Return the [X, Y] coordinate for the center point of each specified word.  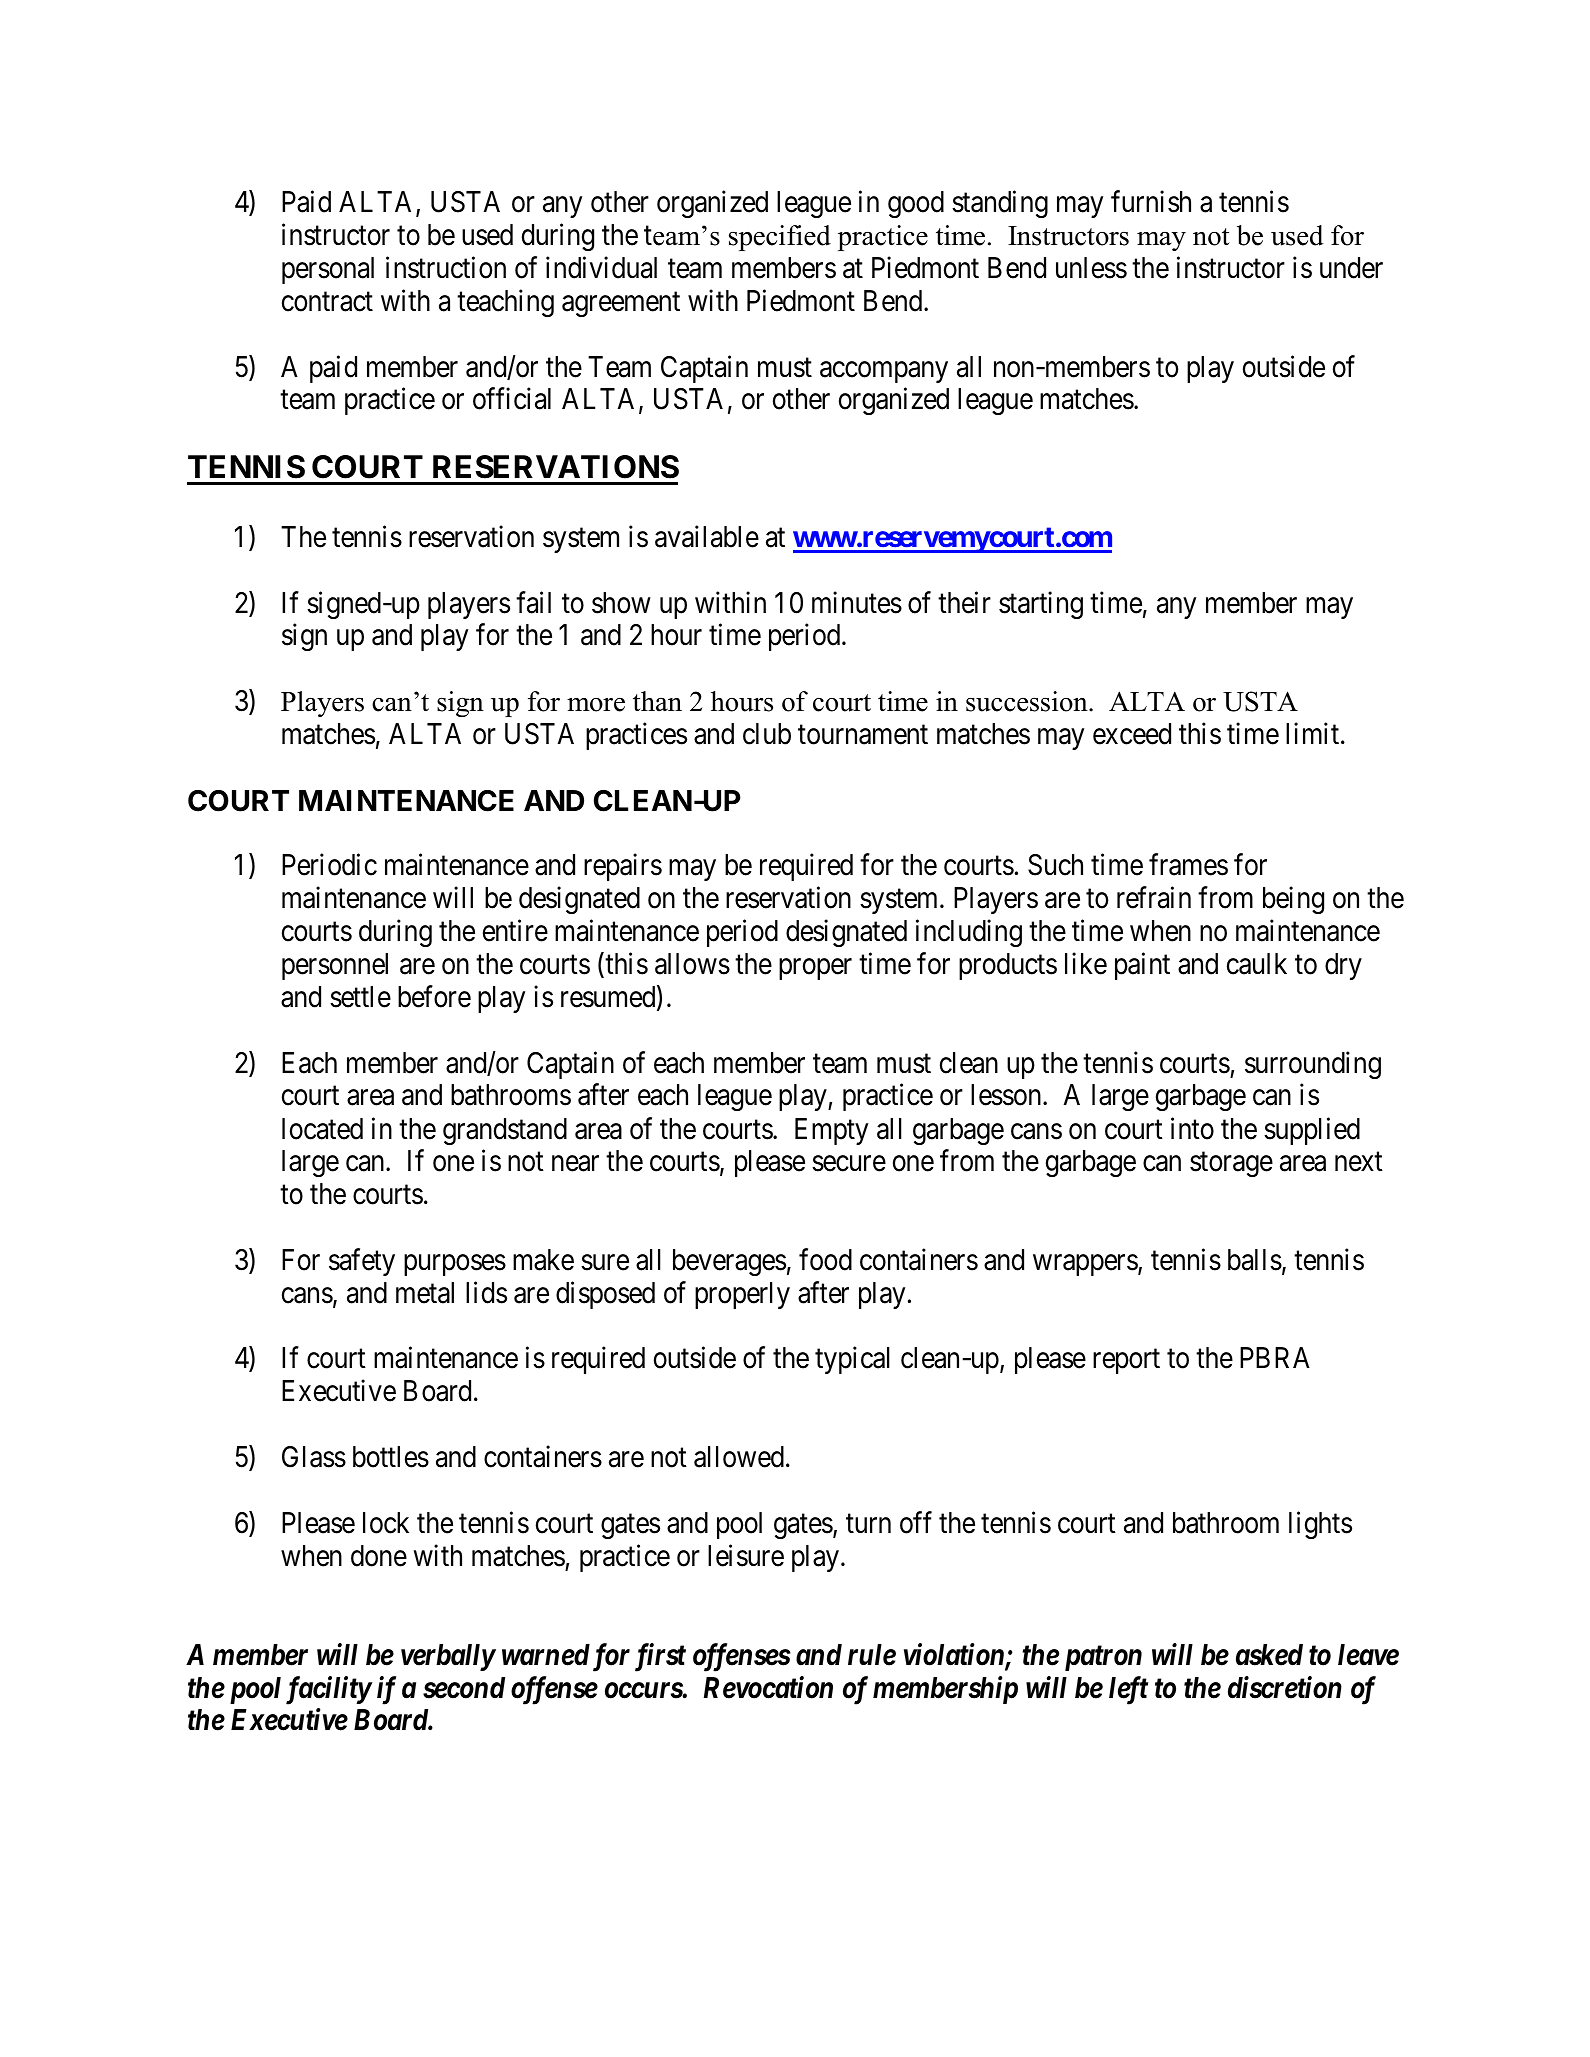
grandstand [505, 1131]
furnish [1151, 202]
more [596, 705]
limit [1314, 733]
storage [1231, 1165]
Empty [831, 1131]
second [464, 1688]
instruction [446, 268]
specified [780, 238]
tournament [863, 735]
